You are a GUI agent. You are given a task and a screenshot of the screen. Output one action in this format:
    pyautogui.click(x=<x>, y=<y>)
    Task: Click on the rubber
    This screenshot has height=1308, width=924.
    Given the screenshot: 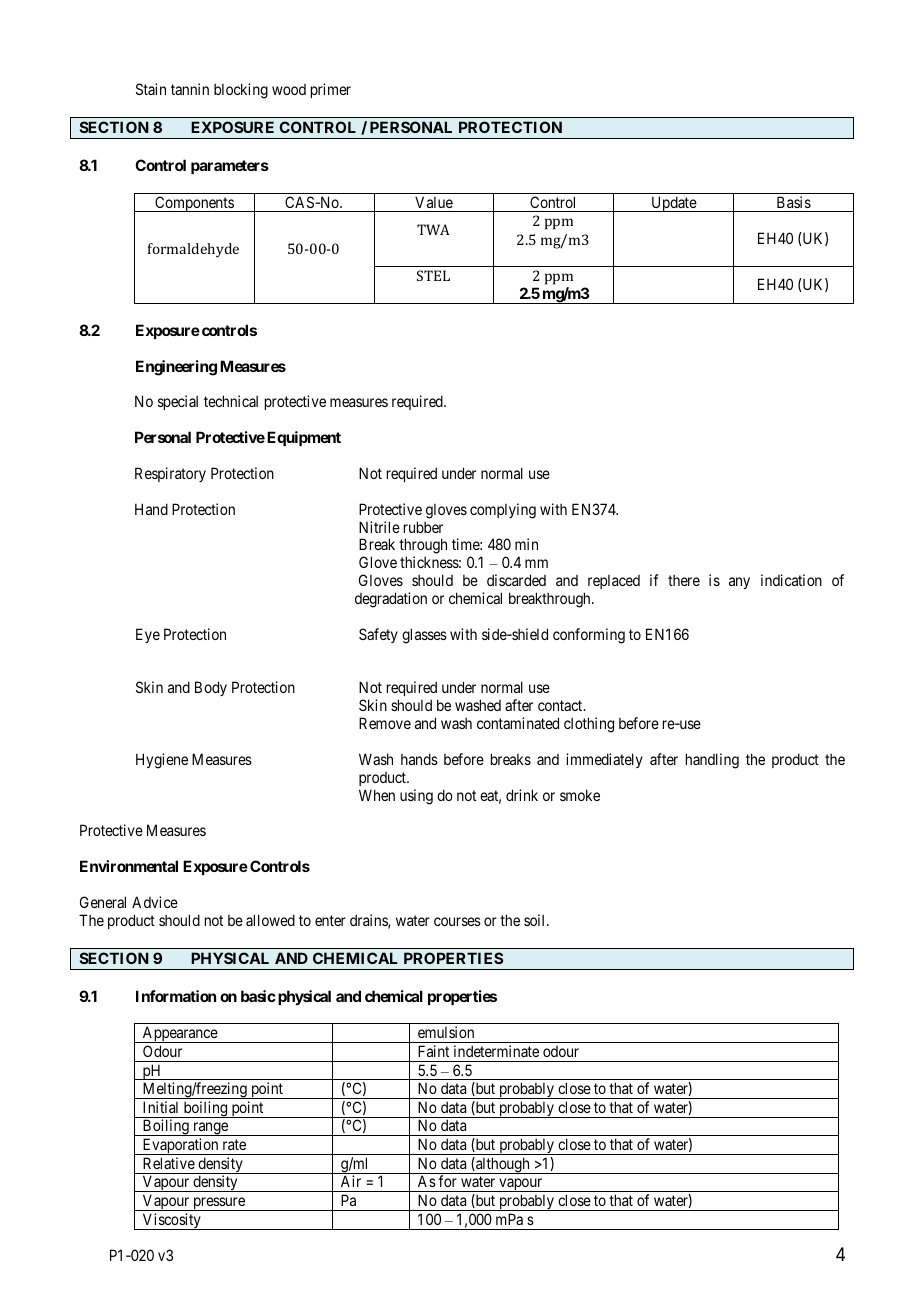 What is the action you would take?
    pyautogui.click(x=423, y=527)
